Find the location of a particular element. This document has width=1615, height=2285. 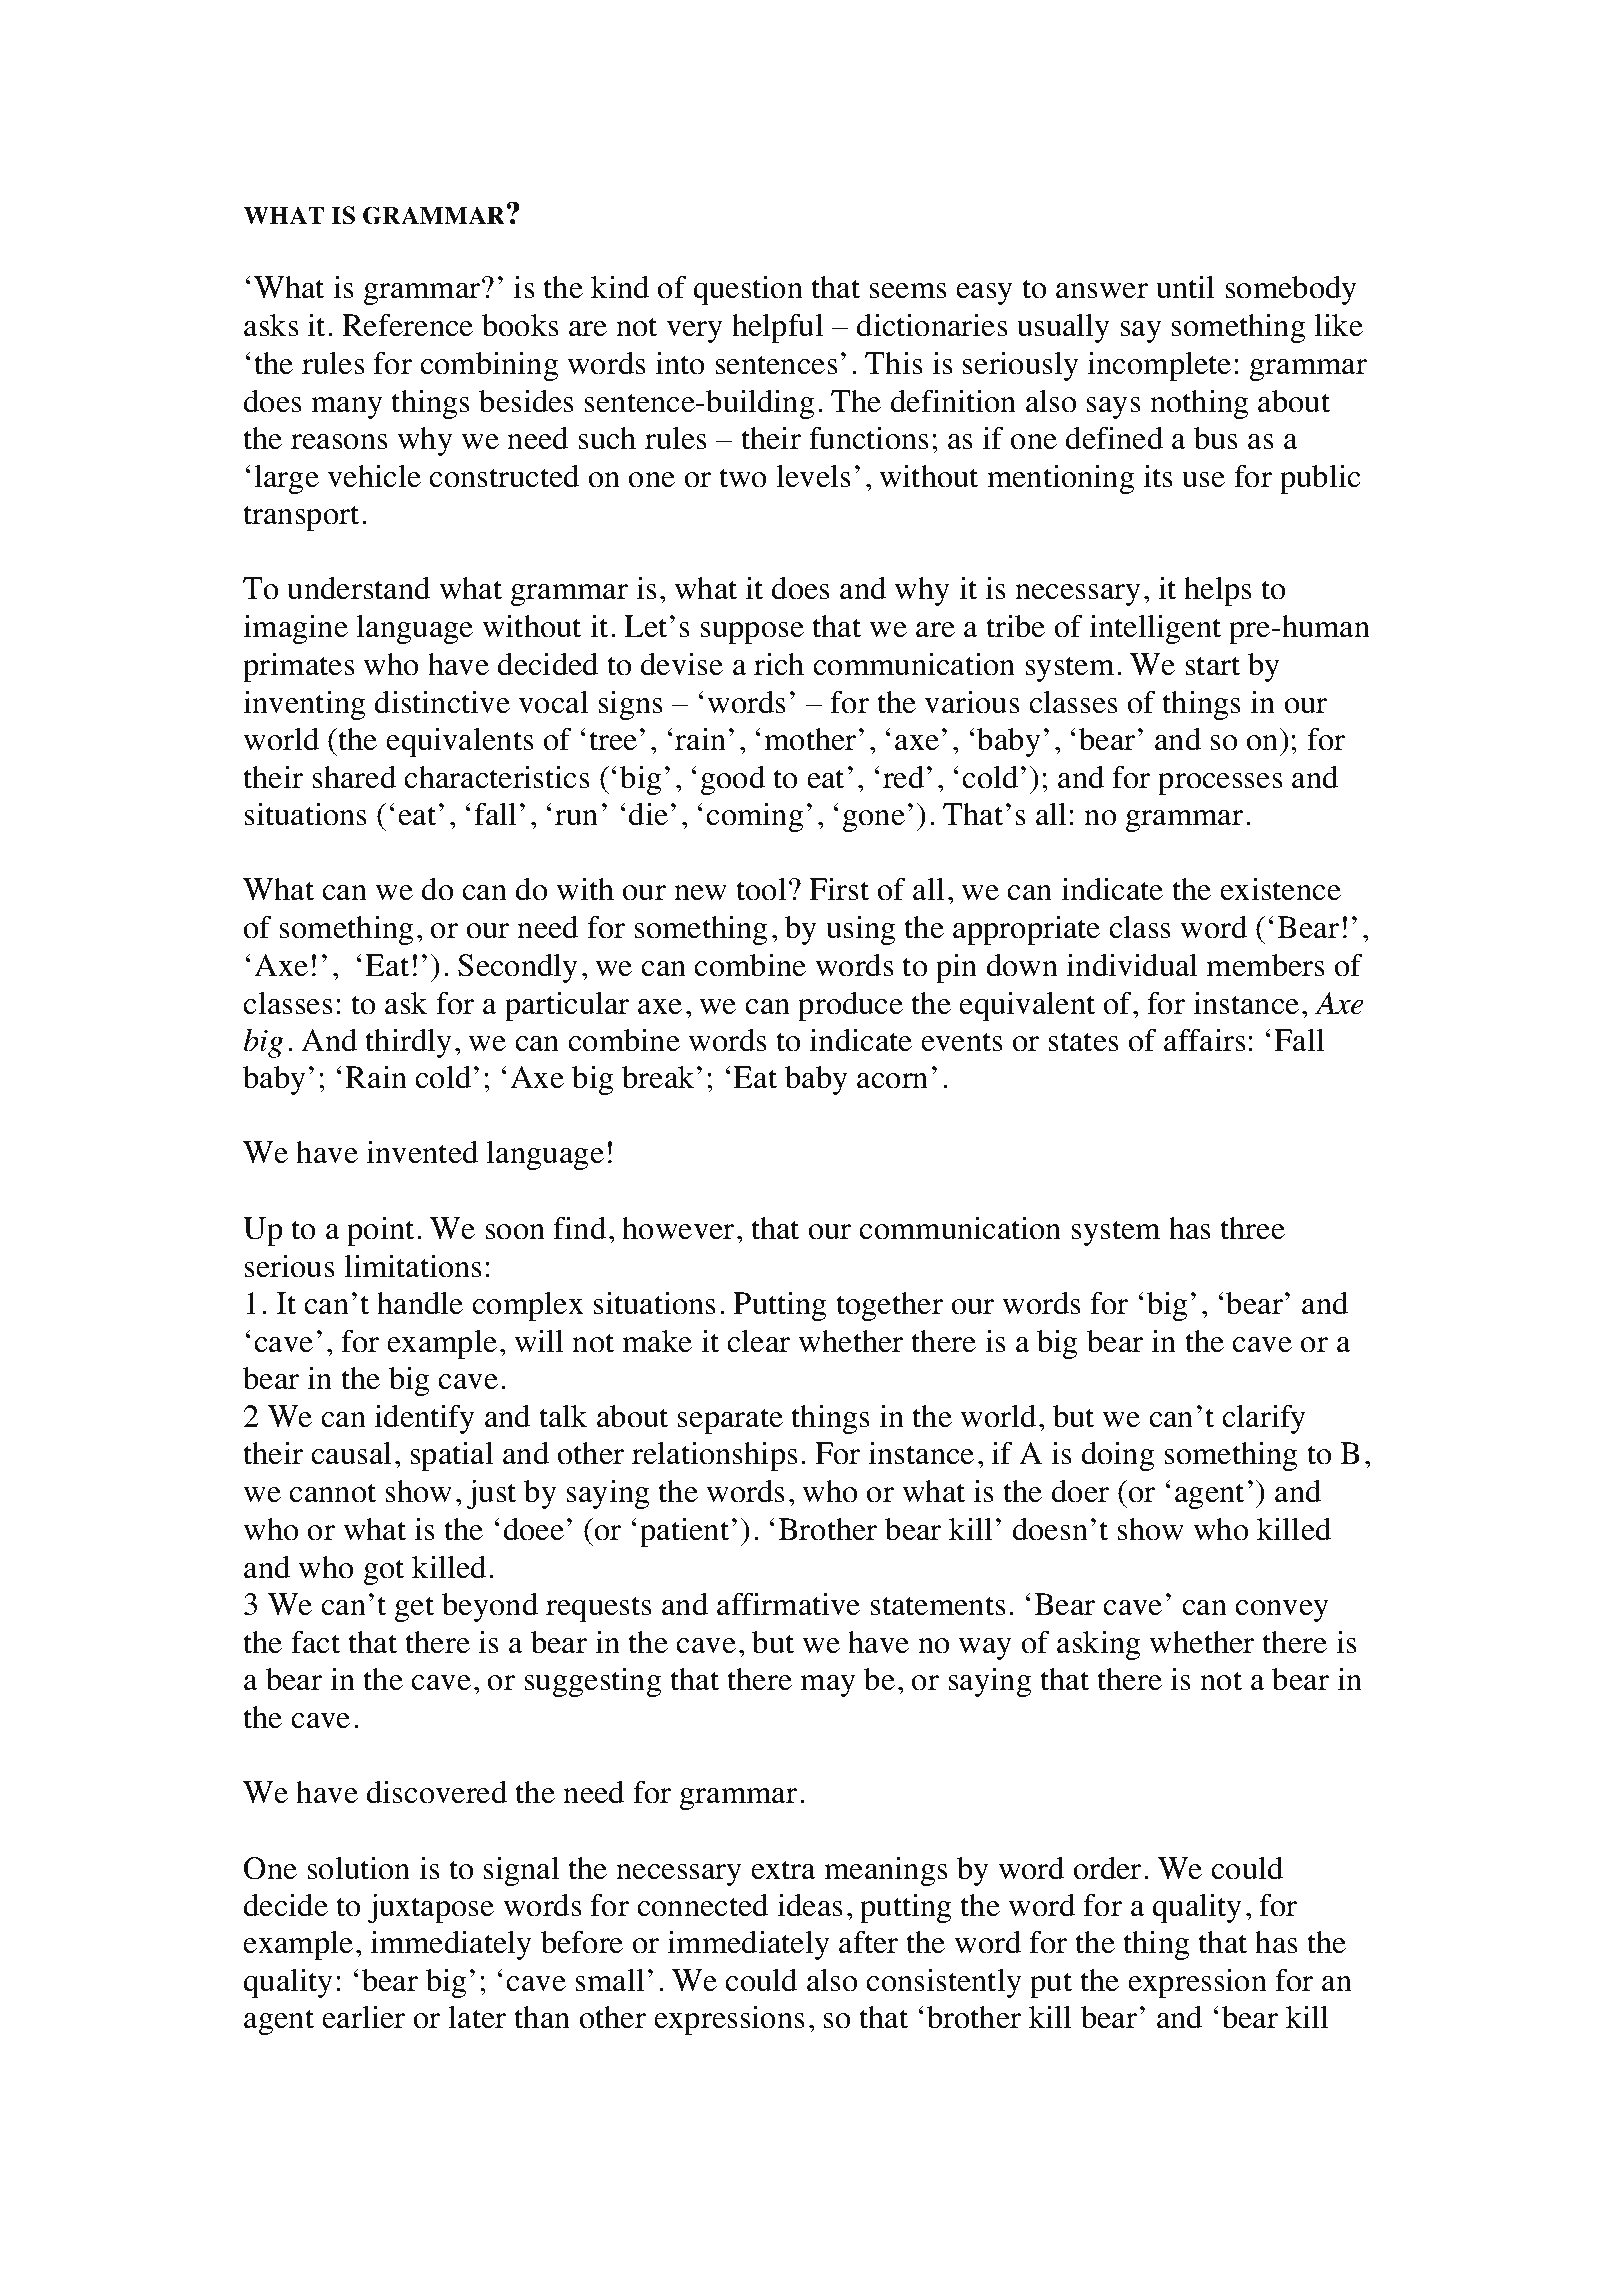

incomplete is located at coordinates (1159, 366).
